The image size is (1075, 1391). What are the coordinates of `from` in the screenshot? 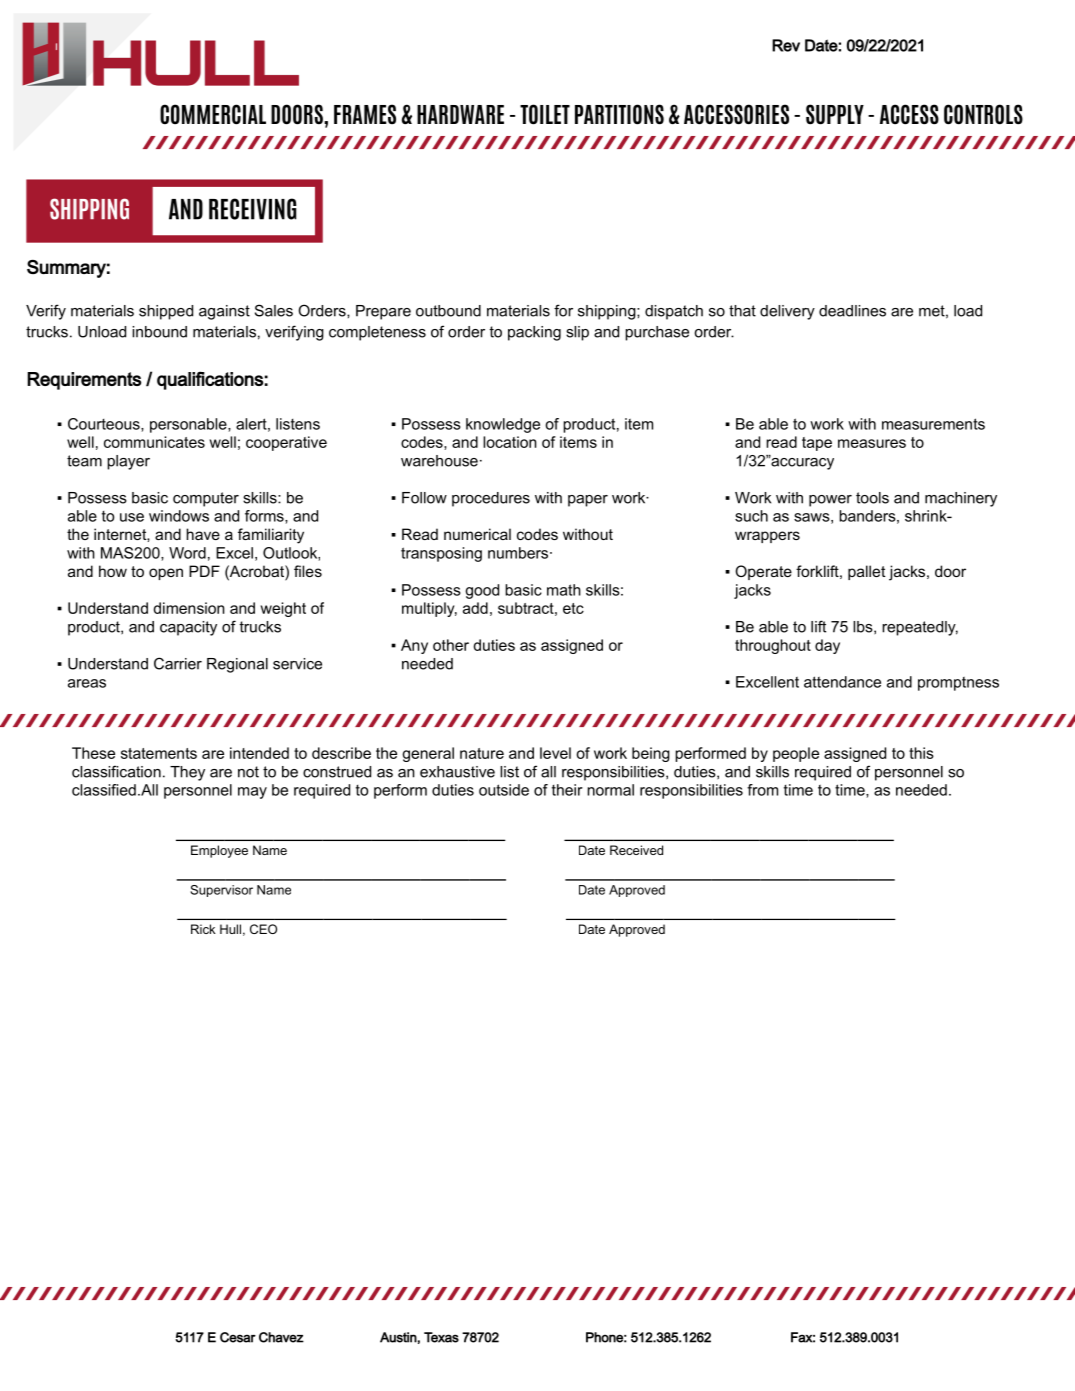 It's located at (762, 790).
